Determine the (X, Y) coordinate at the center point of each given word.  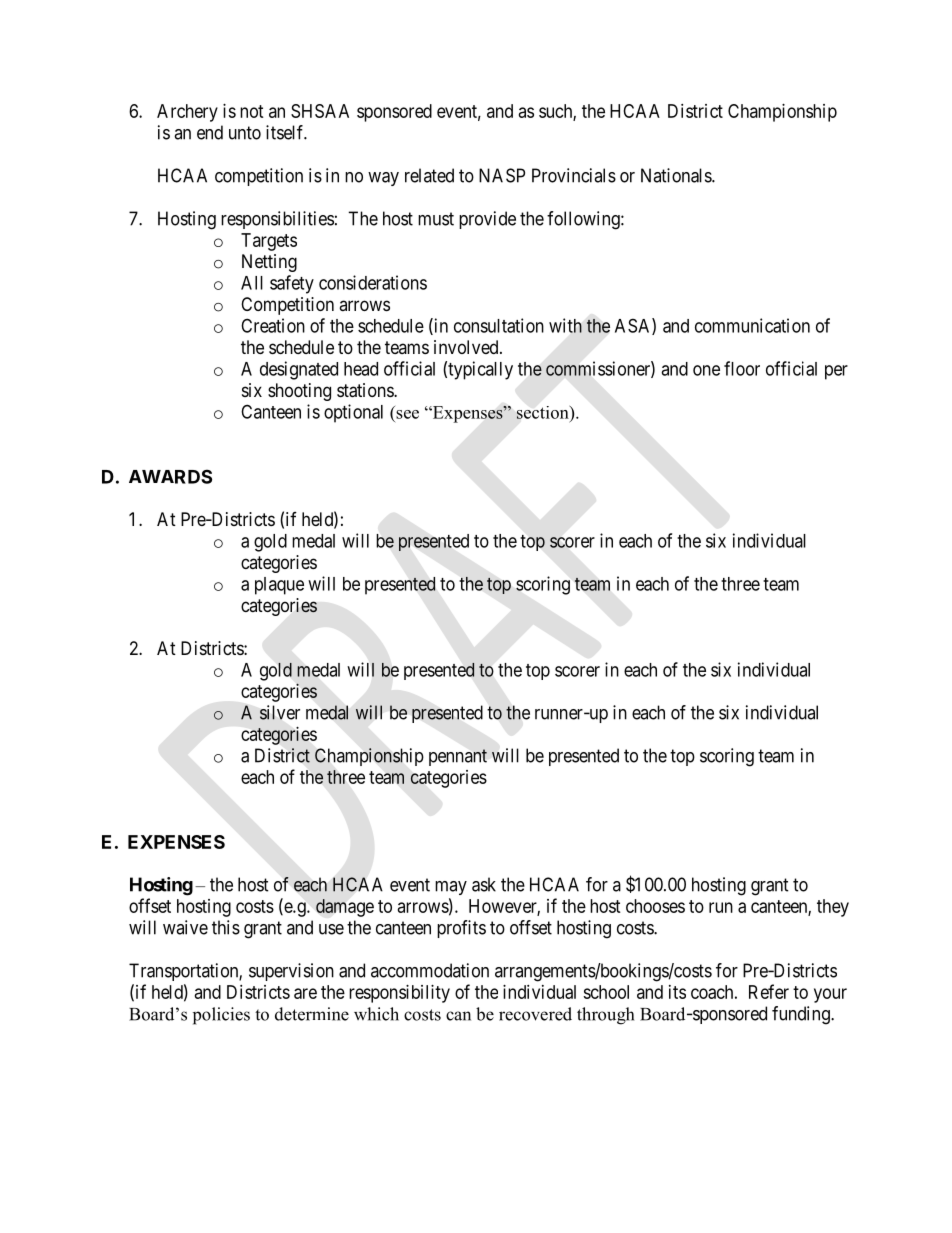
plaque (279, 586)
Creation (273, 325)
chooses (655, 906)
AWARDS (170, 476)
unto (245, 133)
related (429, 175)
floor (742, 368)
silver (280, 712)
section (544, 412)
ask (484, 884)
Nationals (677, 175)
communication (752, 325)
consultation (499, 325)
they (833, 908)
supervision (291, 972)
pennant (458, 757)
